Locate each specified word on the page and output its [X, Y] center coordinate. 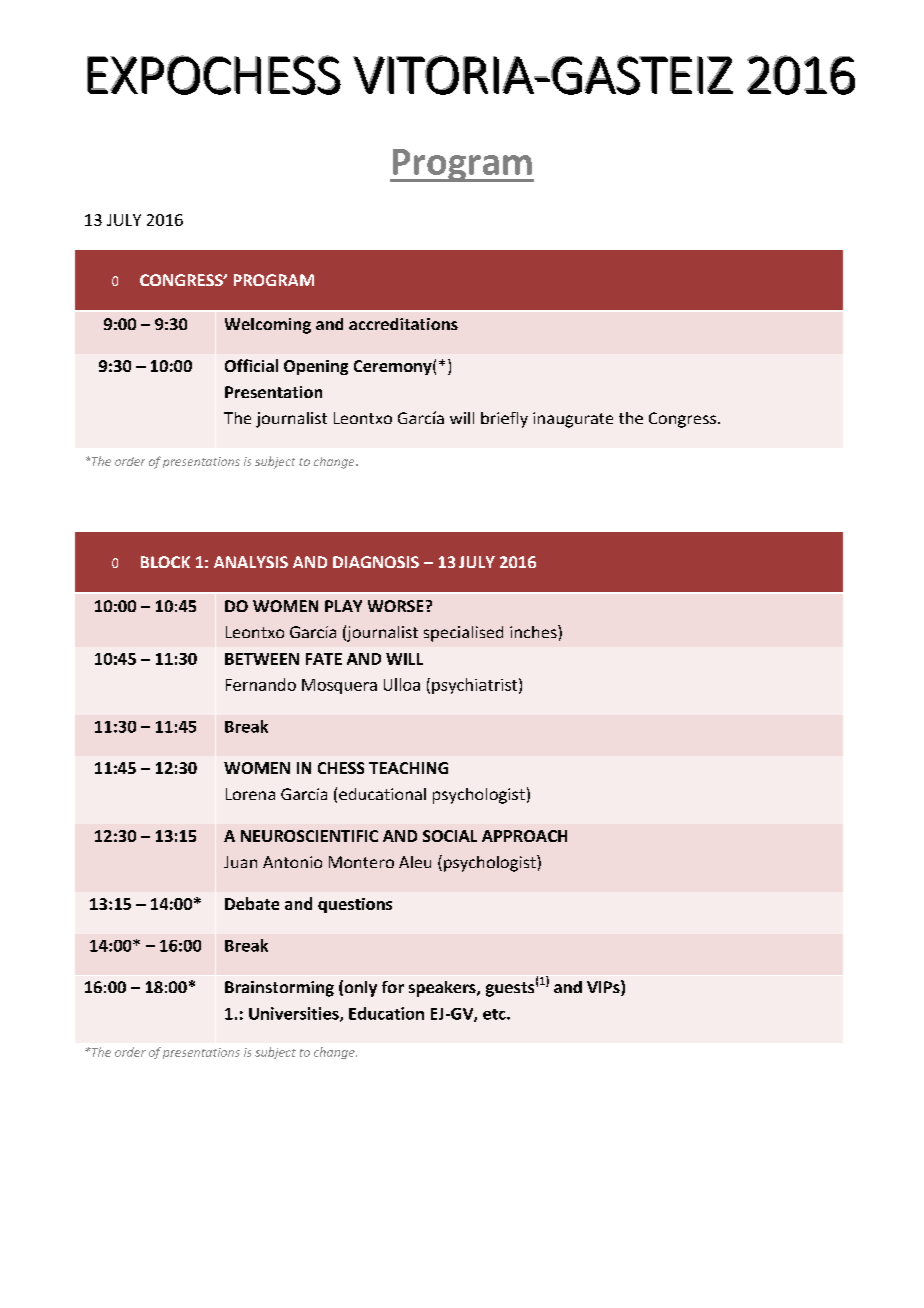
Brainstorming [279, 989]
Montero [361, 862]
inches [534, 631]
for [393, 987]
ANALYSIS [251, 562]
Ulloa [402, 684]
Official [251, 365]
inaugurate [573, 420]
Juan [240, 862]
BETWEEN [262, 659]
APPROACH [524, 836]
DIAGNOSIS [376, 562]
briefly [504, 420]
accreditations [403, 324]
